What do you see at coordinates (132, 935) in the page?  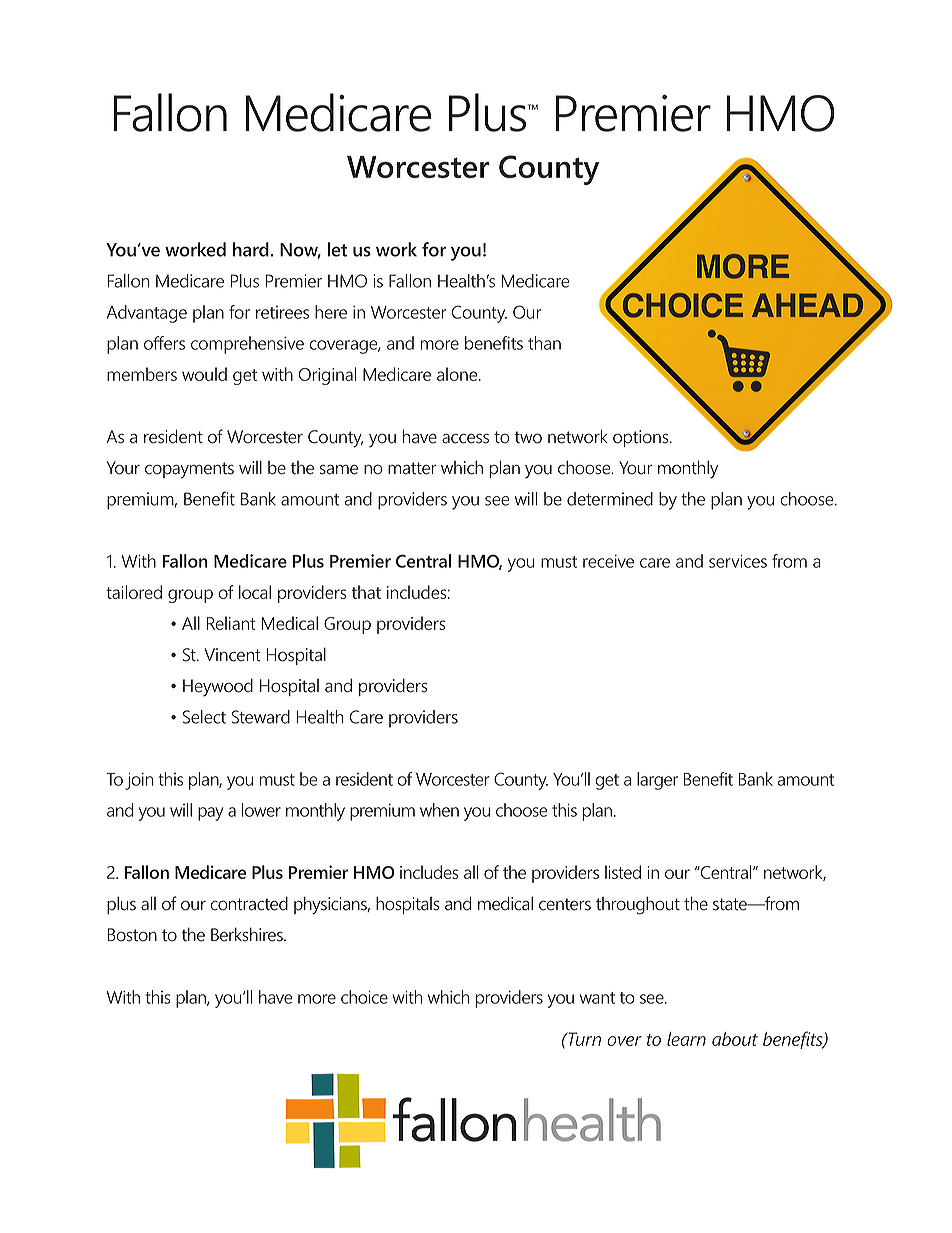 I see `Boston` at bounding box center [132, 935].
